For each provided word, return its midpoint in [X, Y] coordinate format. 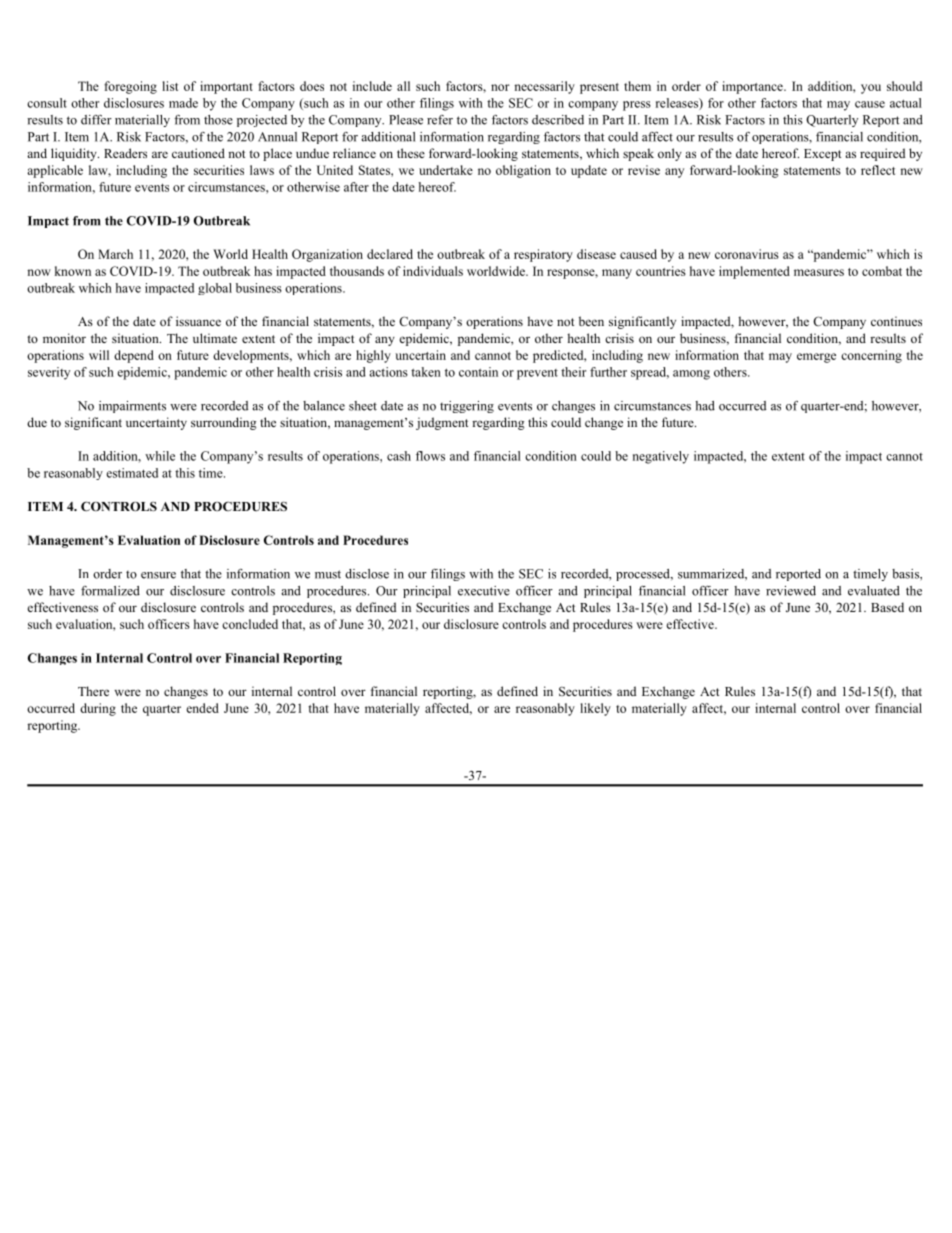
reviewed [791, 591]
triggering [467, 407]
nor [500, 87]
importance [753, 87]
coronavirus [747, 254]
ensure [158, 575]
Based [887, 607]
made [183, 103]
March [115, 254]
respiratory [543, 255]
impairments [132, 407]
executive [484, 591]
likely [595, 709]
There [93, 691]
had [705, 406]
